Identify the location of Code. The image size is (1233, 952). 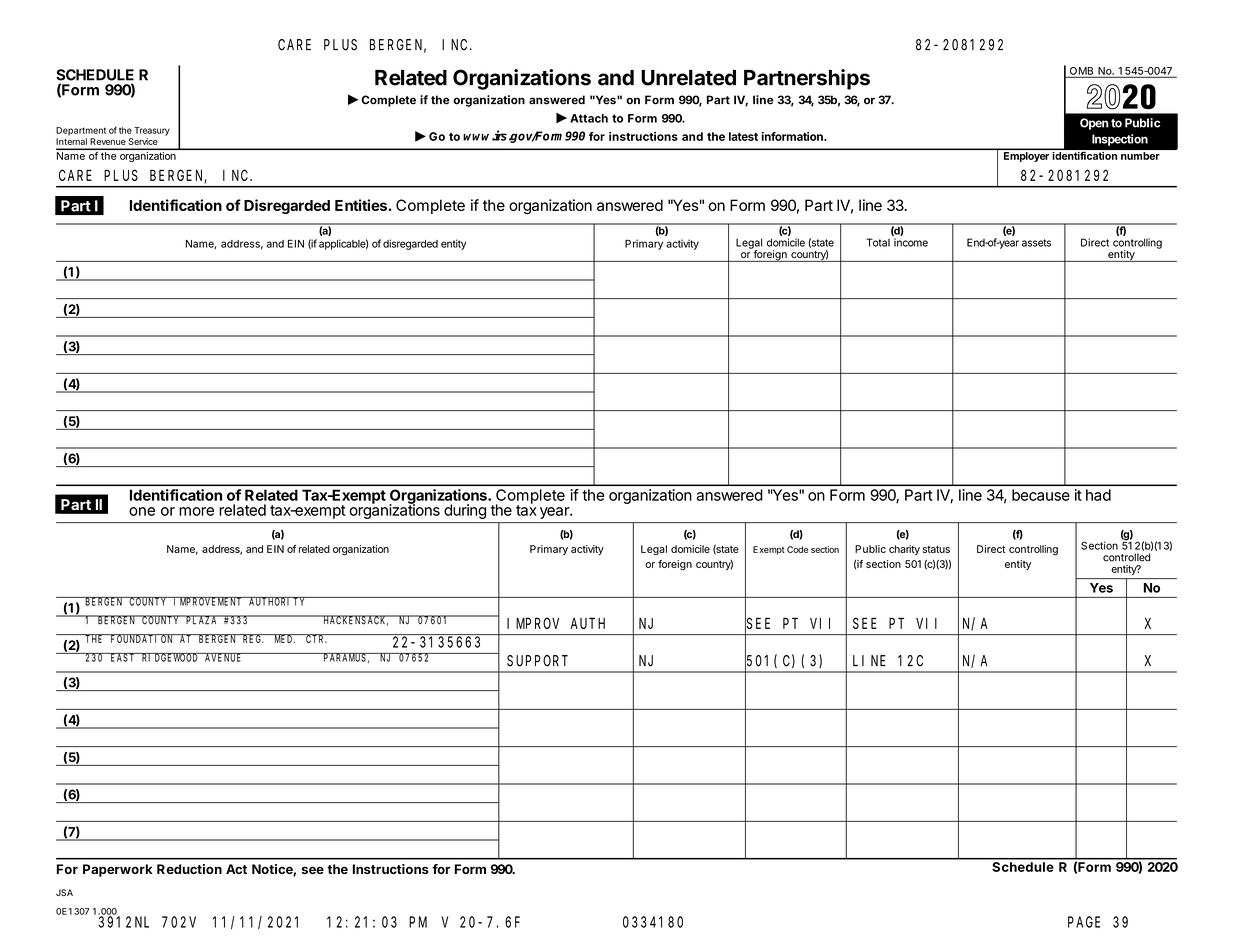
(797, 549).
